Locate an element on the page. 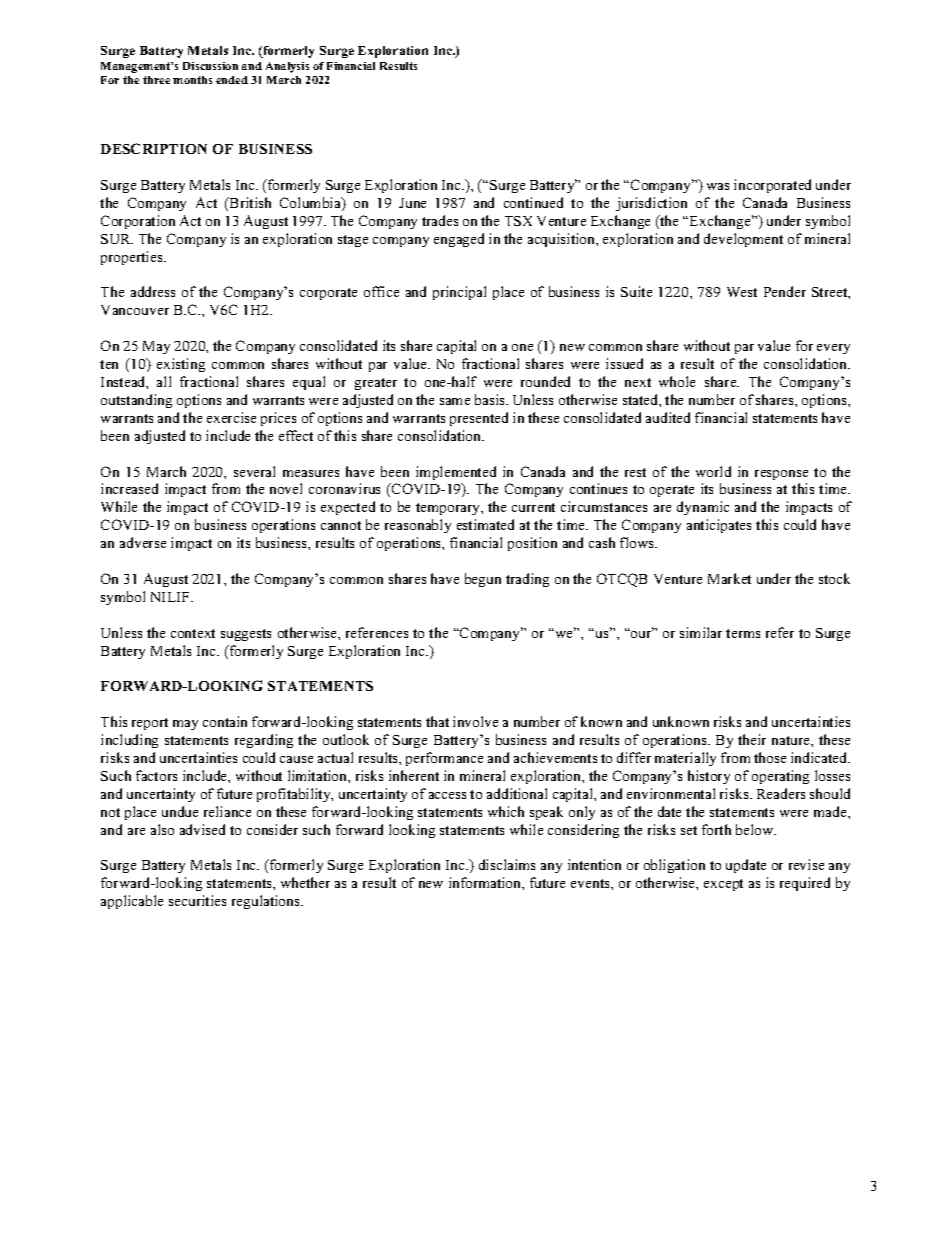  existing is located at coordinates (181, 365).
